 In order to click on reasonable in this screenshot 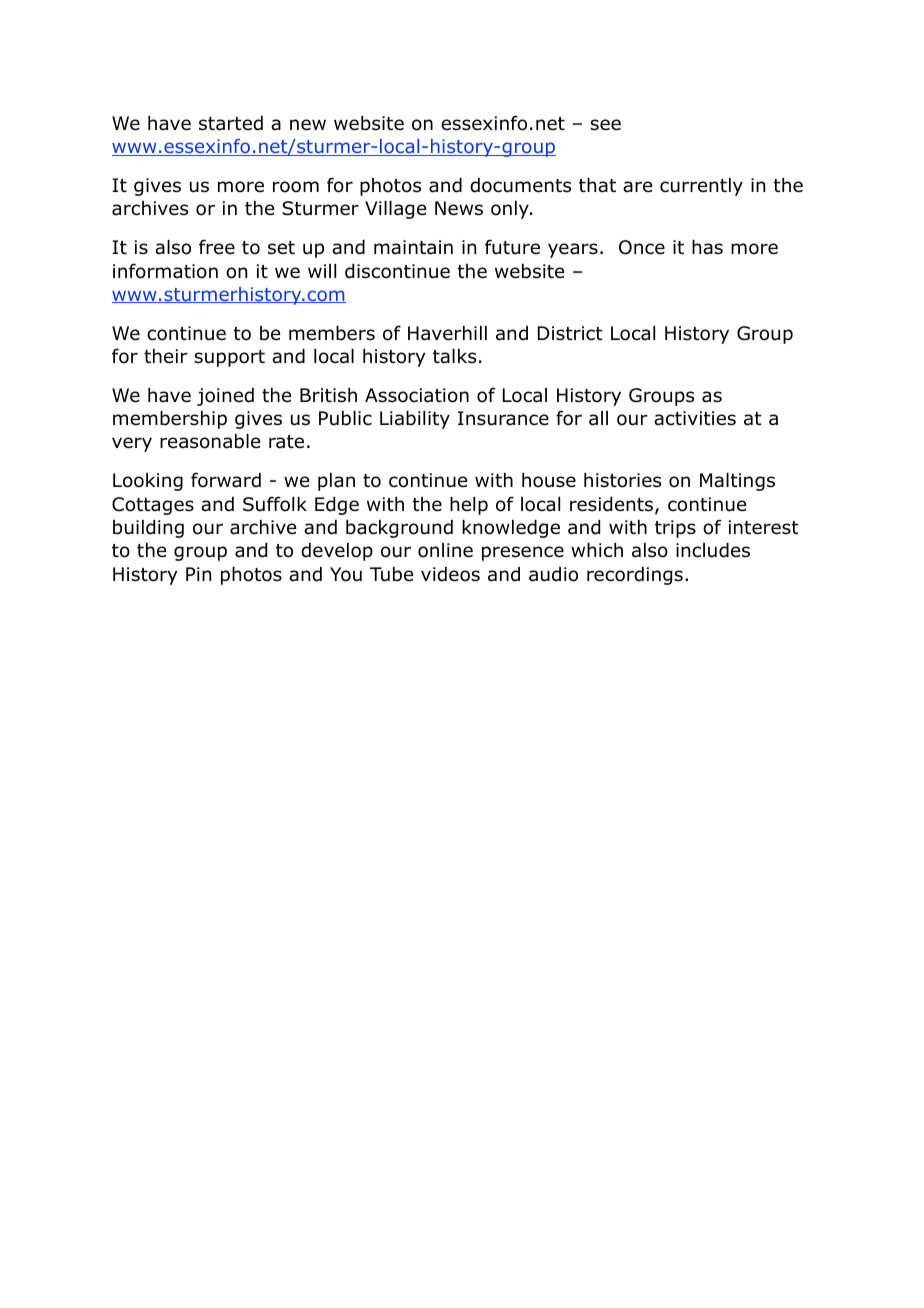, I will do `click(210, 441)`.
